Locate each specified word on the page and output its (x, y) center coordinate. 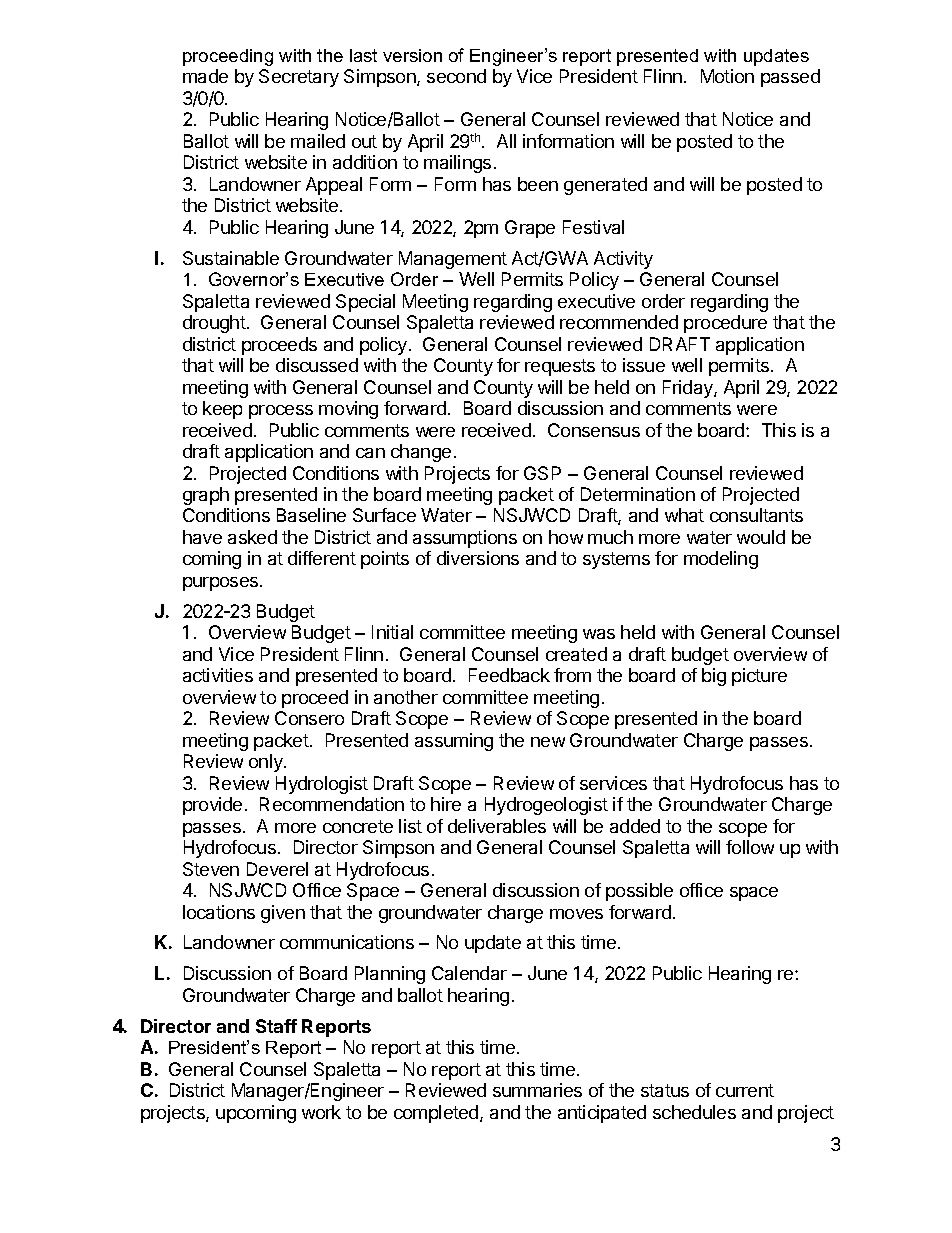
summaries (537, 1090)
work (321, 1112)
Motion (727, 76)
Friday (689, 389)
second (456, 76)
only (267, 763)
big (714, 677)
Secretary (299, 78)
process (281, 412)
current (745, 1090)
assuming (454, 742)
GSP (542, 473)
